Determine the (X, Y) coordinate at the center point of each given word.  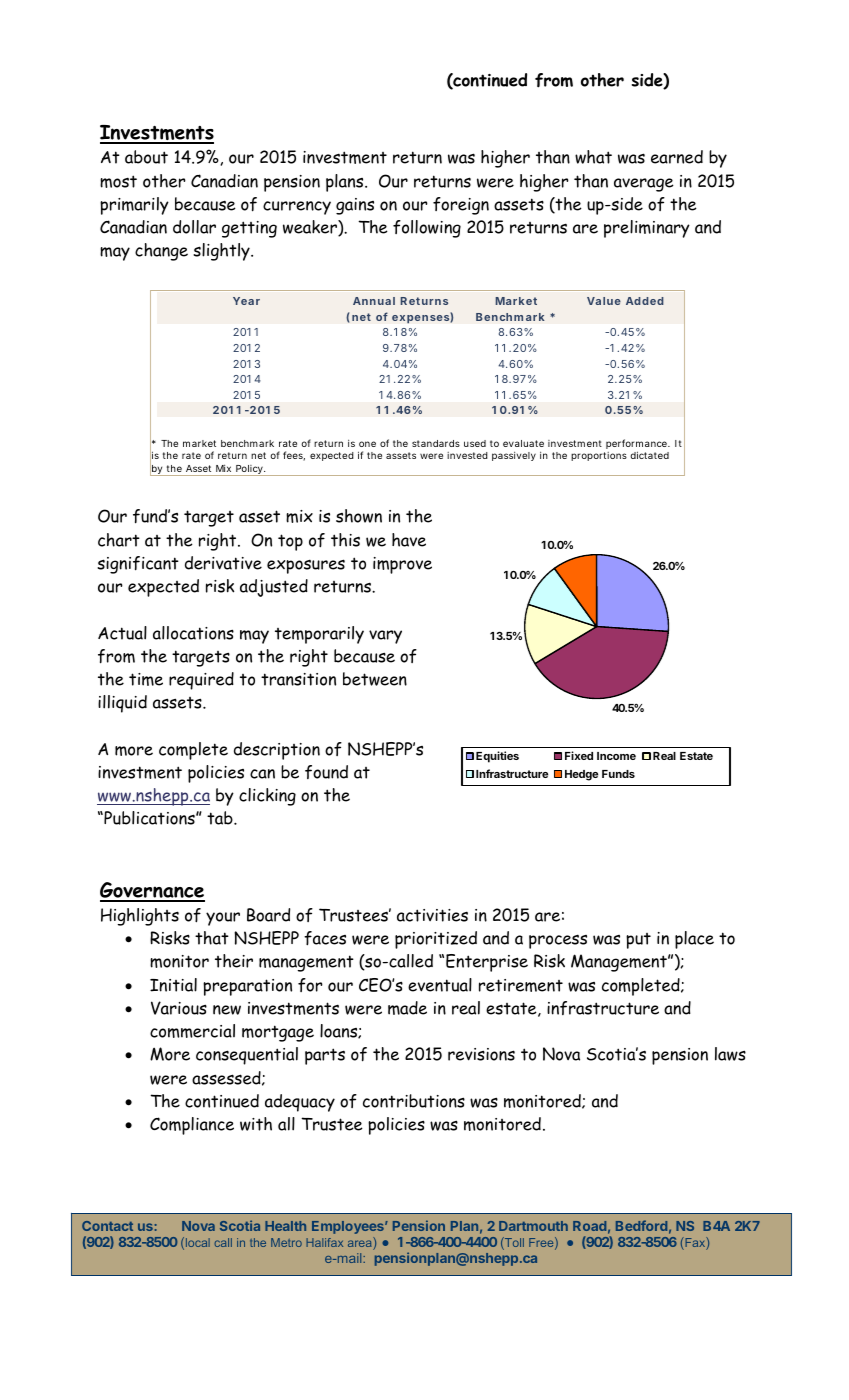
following (427, 229)
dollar (194, 227)
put (638, 941)
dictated (649, 455)
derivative (223, 563)
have (409, 540)
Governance (152, 891)
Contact (107, 1226)
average (644, 185)
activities (432, 915)
